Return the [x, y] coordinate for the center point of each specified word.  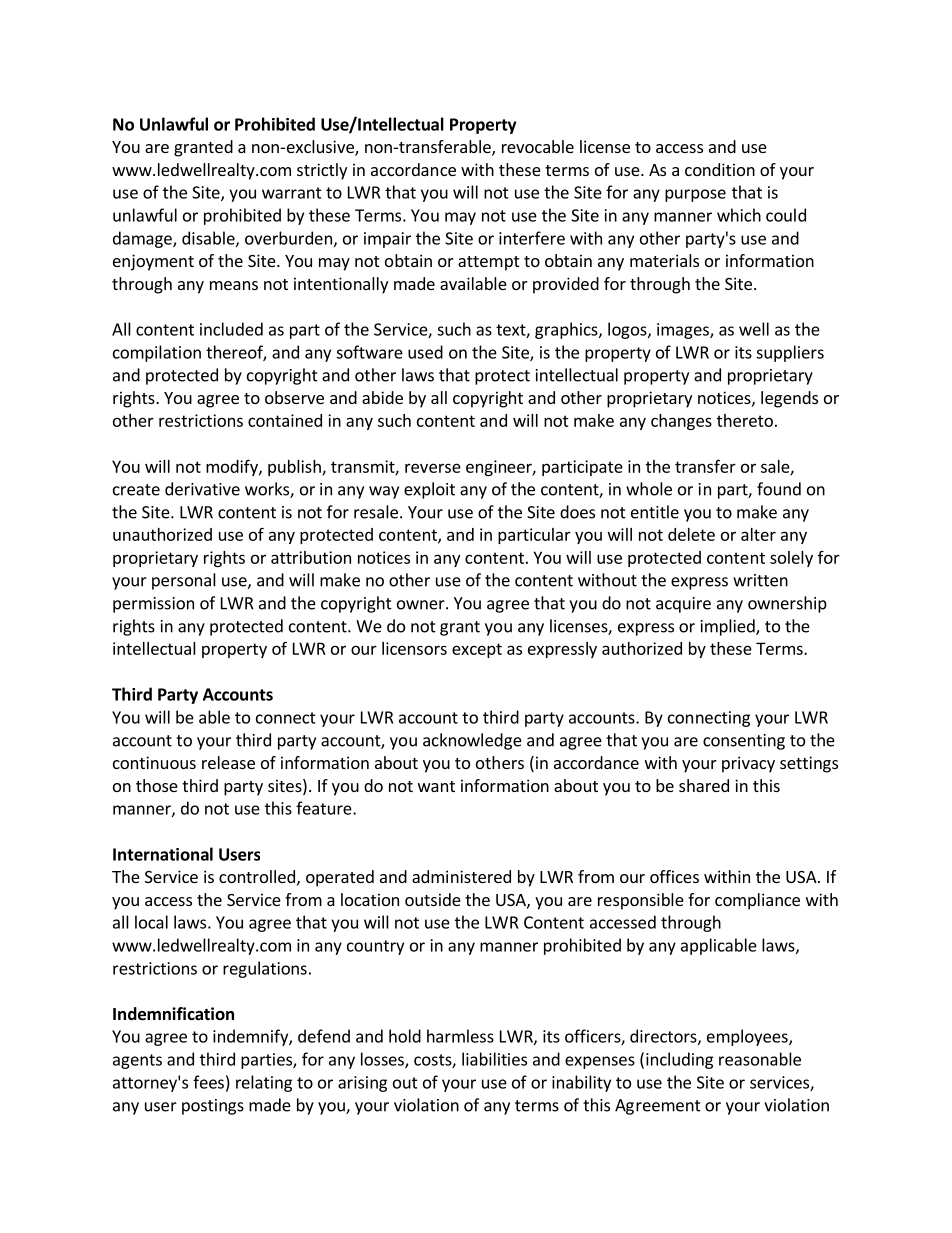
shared [704, 785]
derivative [202, 489]
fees [208, 1082]
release [228, 762]
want [436, 786]
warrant [292, 193]
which [739, 215]
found [779, 489]
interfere [532, 238]
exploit [429, 490]
